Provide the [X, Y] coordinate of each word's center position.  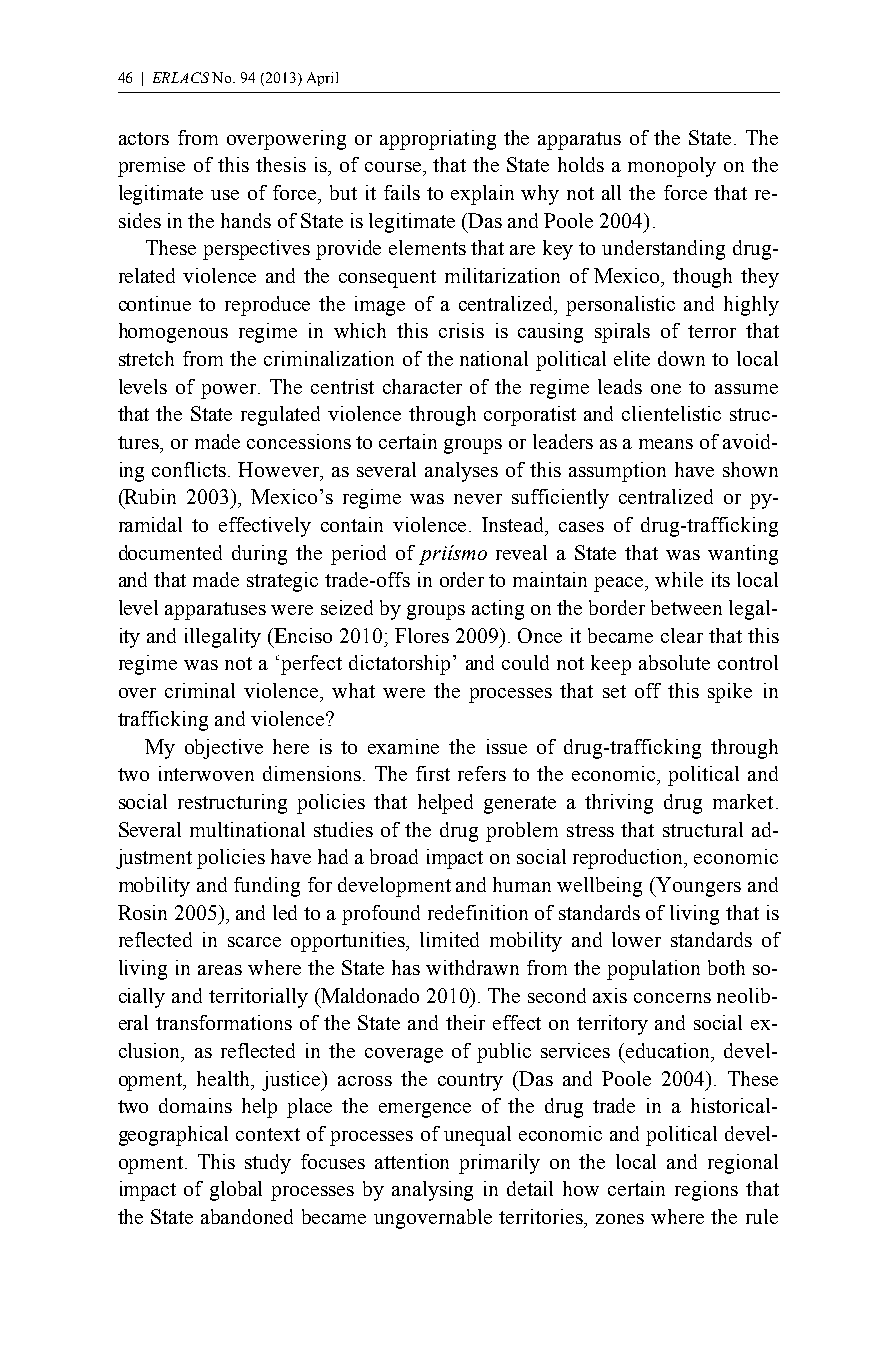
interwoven [206, 773]
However [279, 469]
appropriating [438, 140]
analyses [461, 472]
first [433, 773]
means [666, 444]
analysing [432, 1191]
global [236, 1191]
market [743, 801]
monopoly [672, 167]
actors [144, 138]
